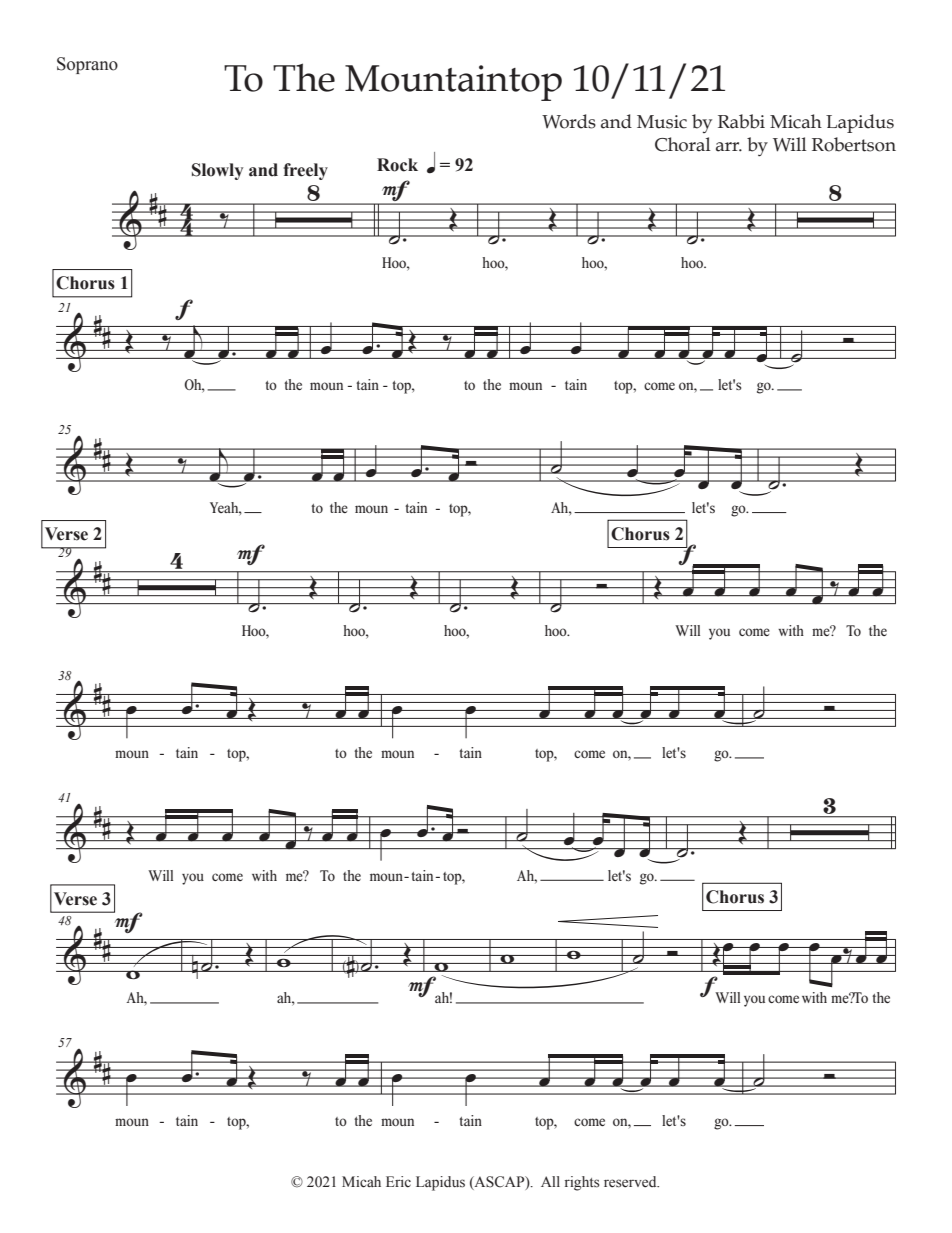  What do you see at coordinates (398, 1181) in the screenshot?
I see `Eric` at bounding box center [398, 1181].
